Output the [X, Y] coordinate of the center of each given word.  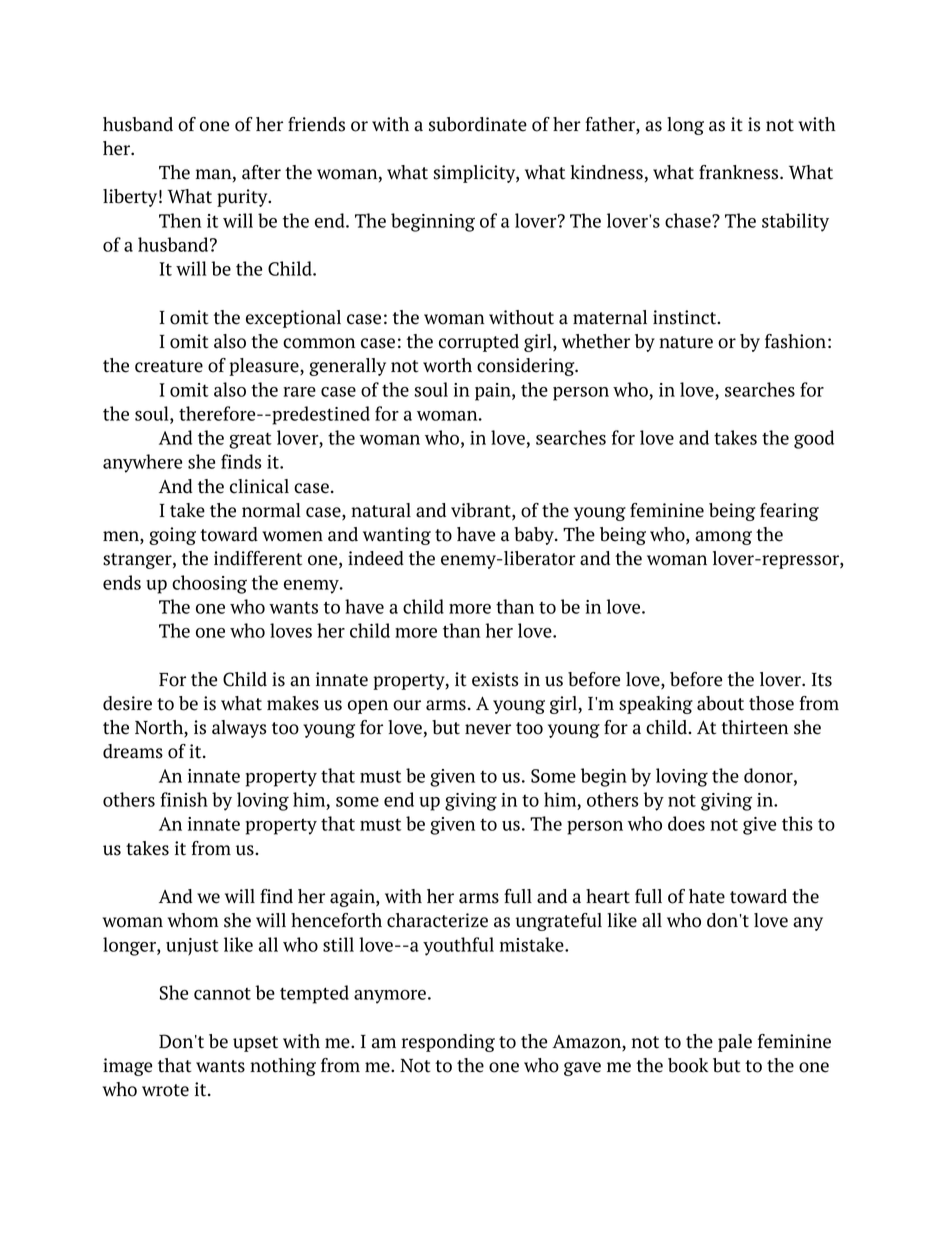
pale [735, 1043]
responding [448, 1043]
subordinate [478, 124]
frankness [740, 172]
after [261, 172]
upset [255, 1044]
